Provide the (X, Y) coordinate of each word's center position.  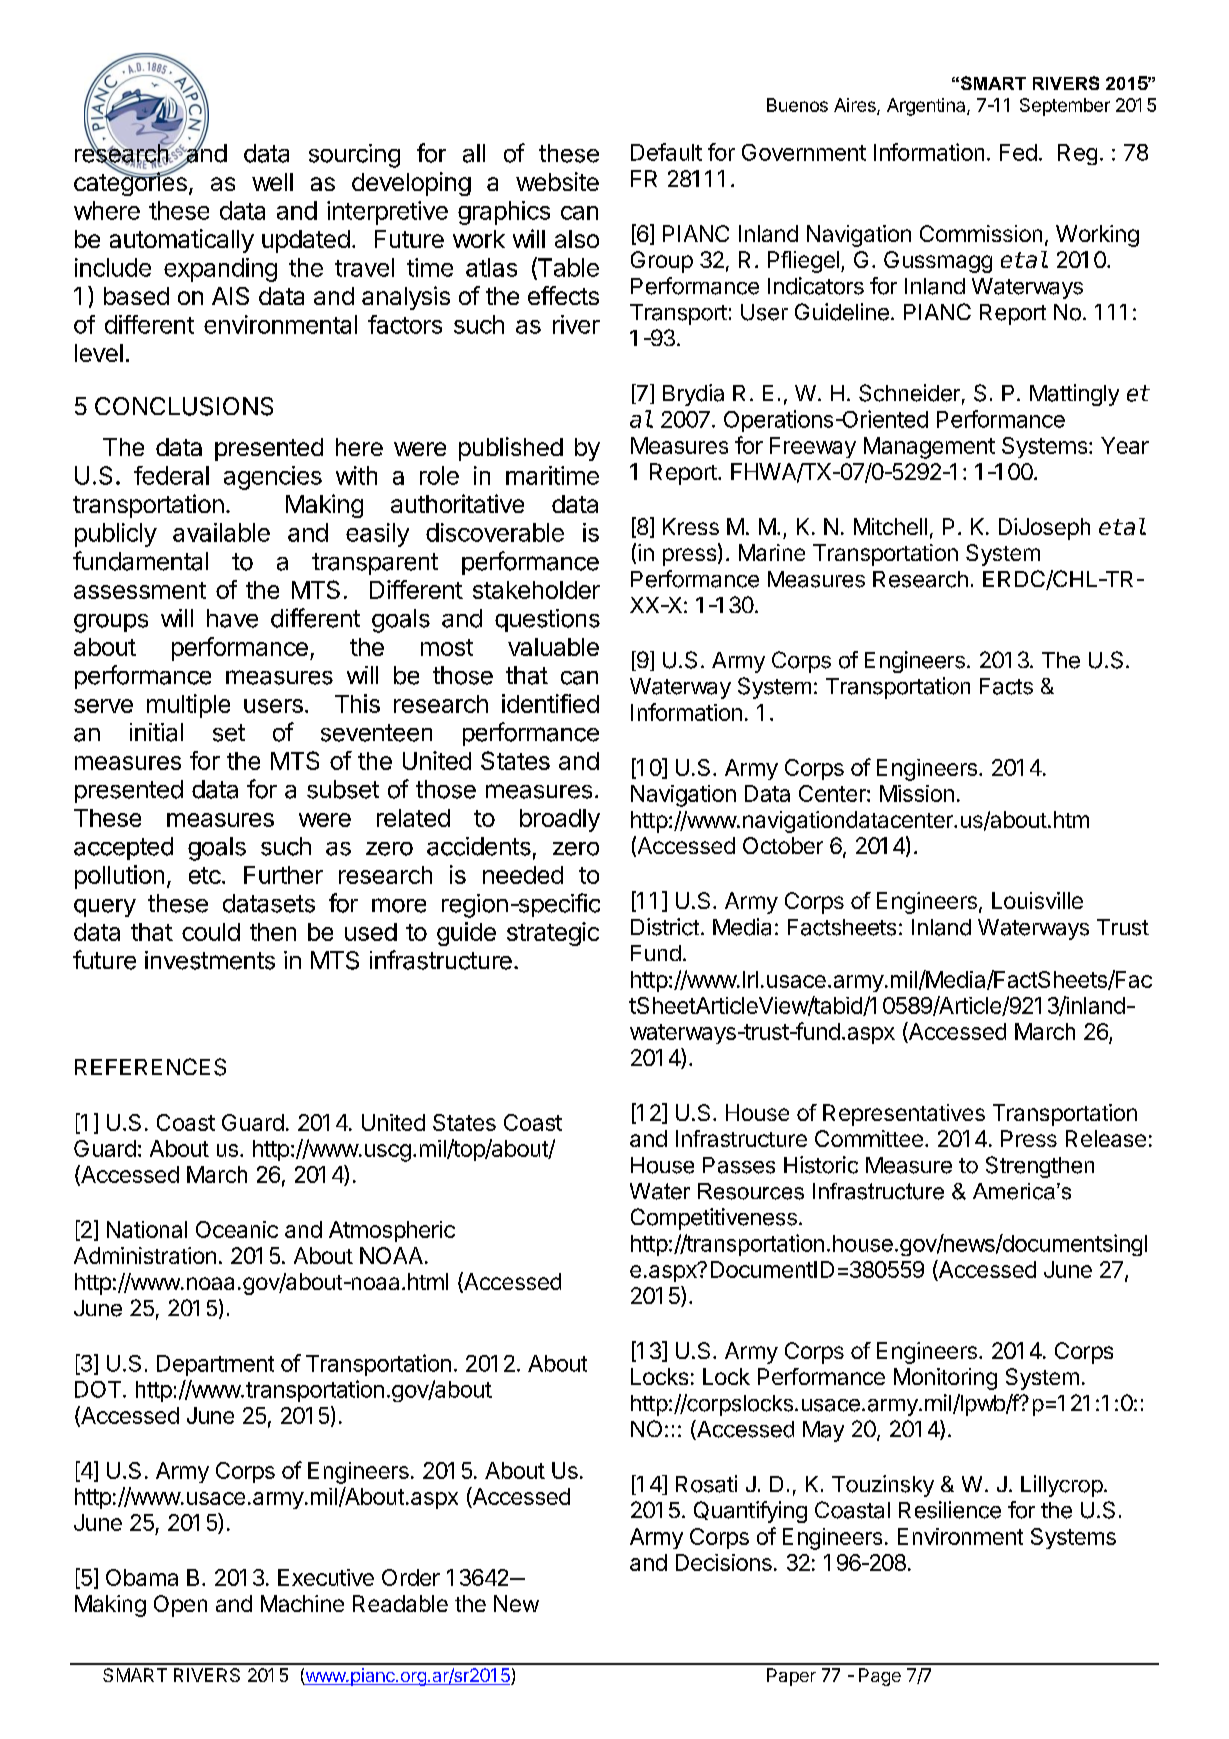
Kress (691, 526)
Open (180, 1606)
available (221, 532)
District (665, 927)
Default (666, 152)
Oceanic (237, 1229)
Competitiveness (714, 1219)
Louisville (1037, 900)
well (272, 182)
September (1065, 107)
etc (205, 875)
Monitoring (945, 1379)
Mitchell (890, 526)
